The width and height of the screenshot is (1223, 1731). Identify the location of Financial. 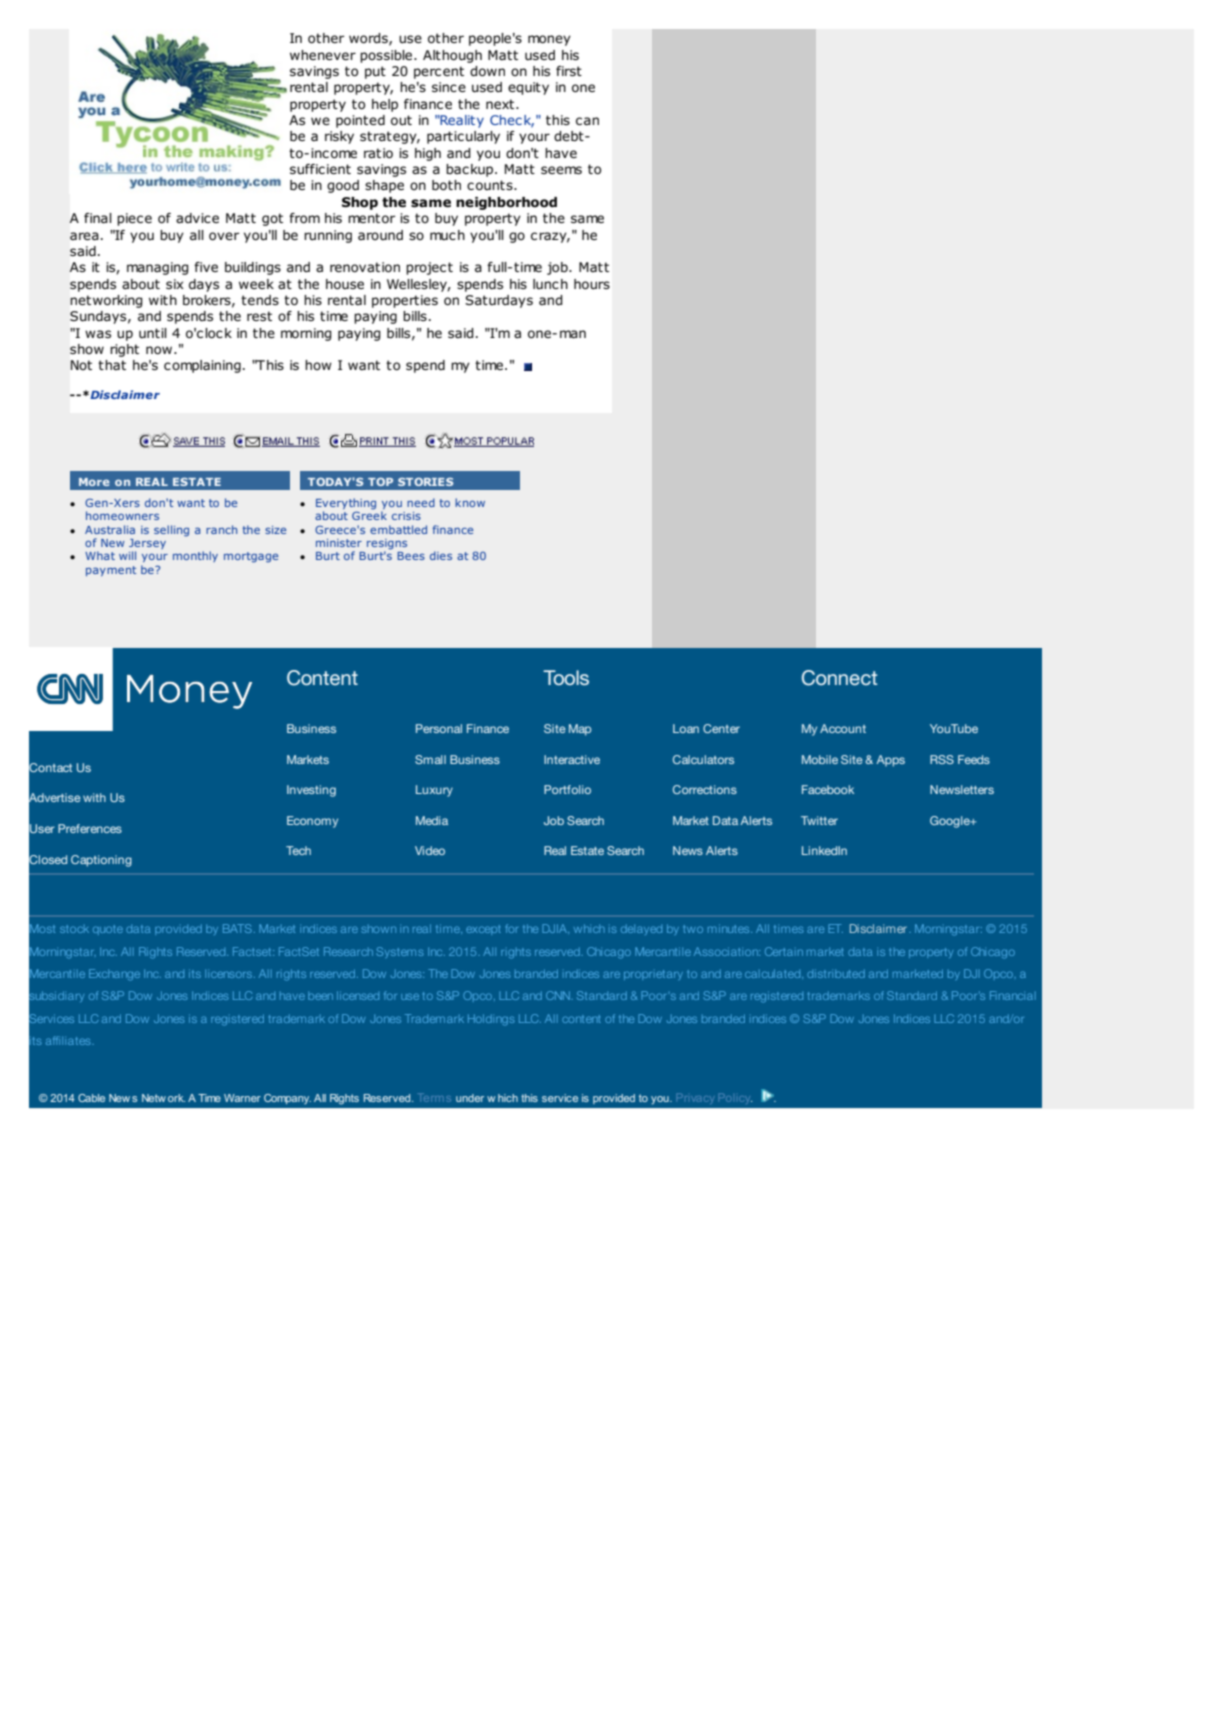
(1013, 995).
